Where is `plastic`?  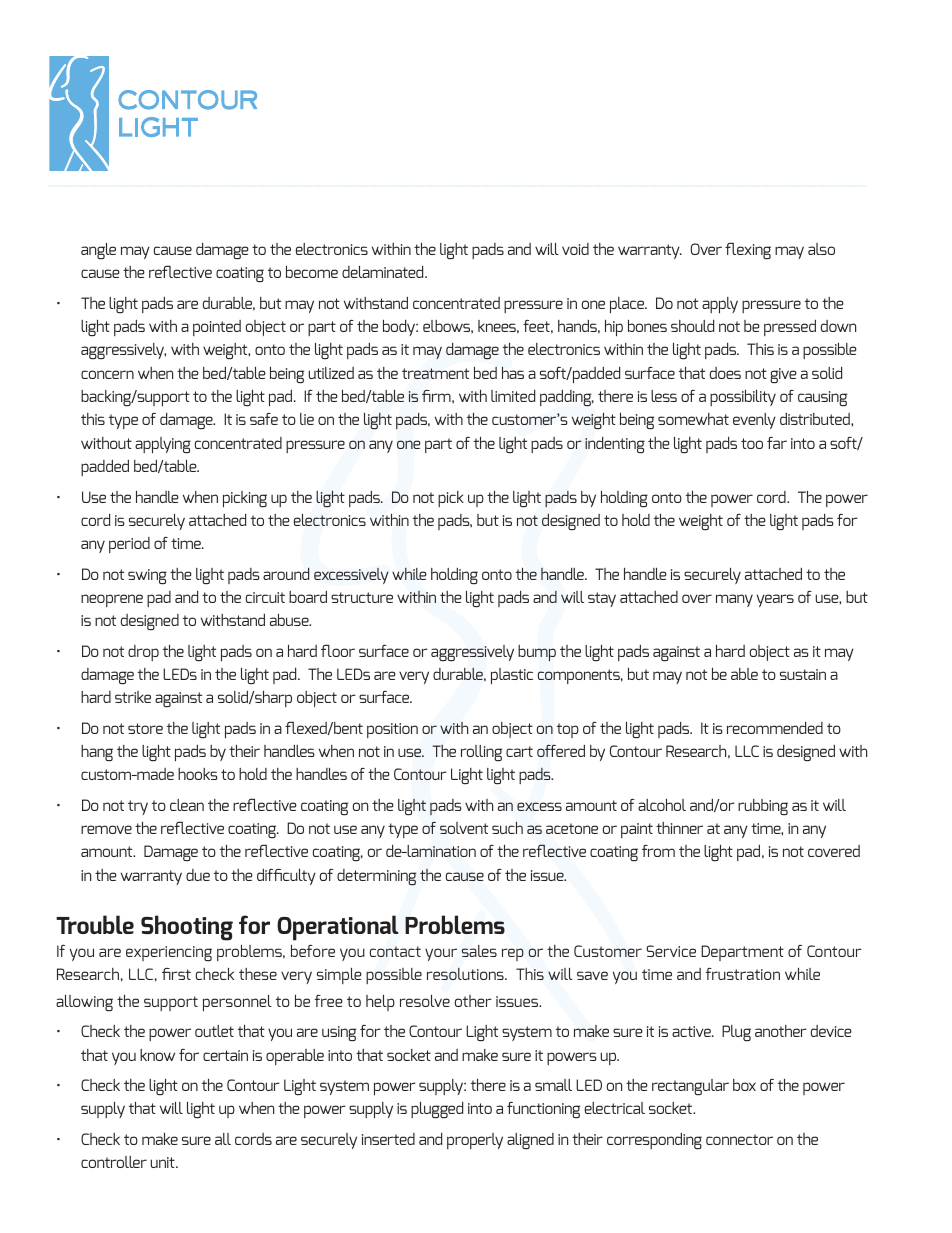
plastic is located at coordinates (512, 676).
